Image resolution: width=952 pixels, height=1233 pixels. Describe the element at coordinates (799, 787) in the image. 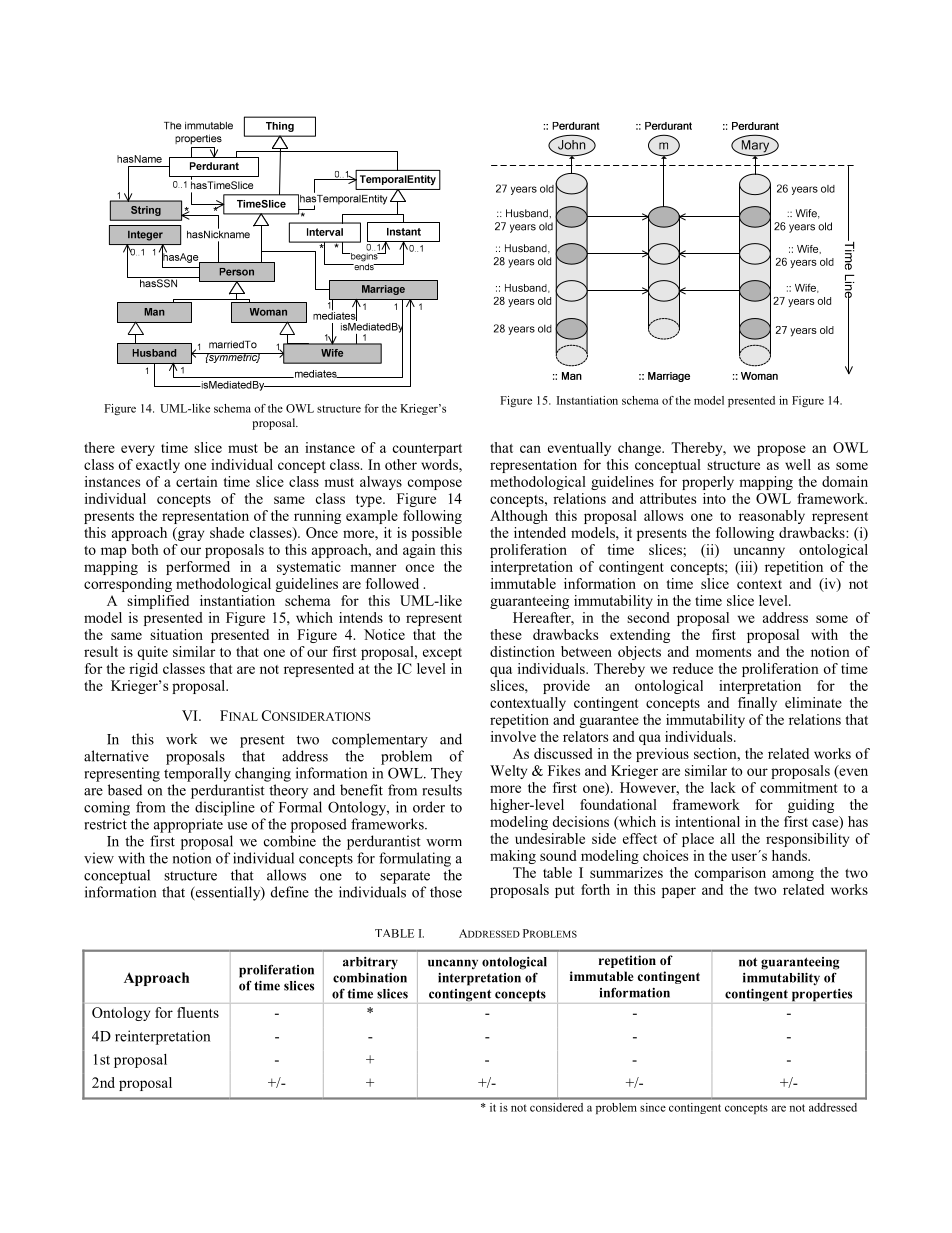

I see `commitment` at that location.
